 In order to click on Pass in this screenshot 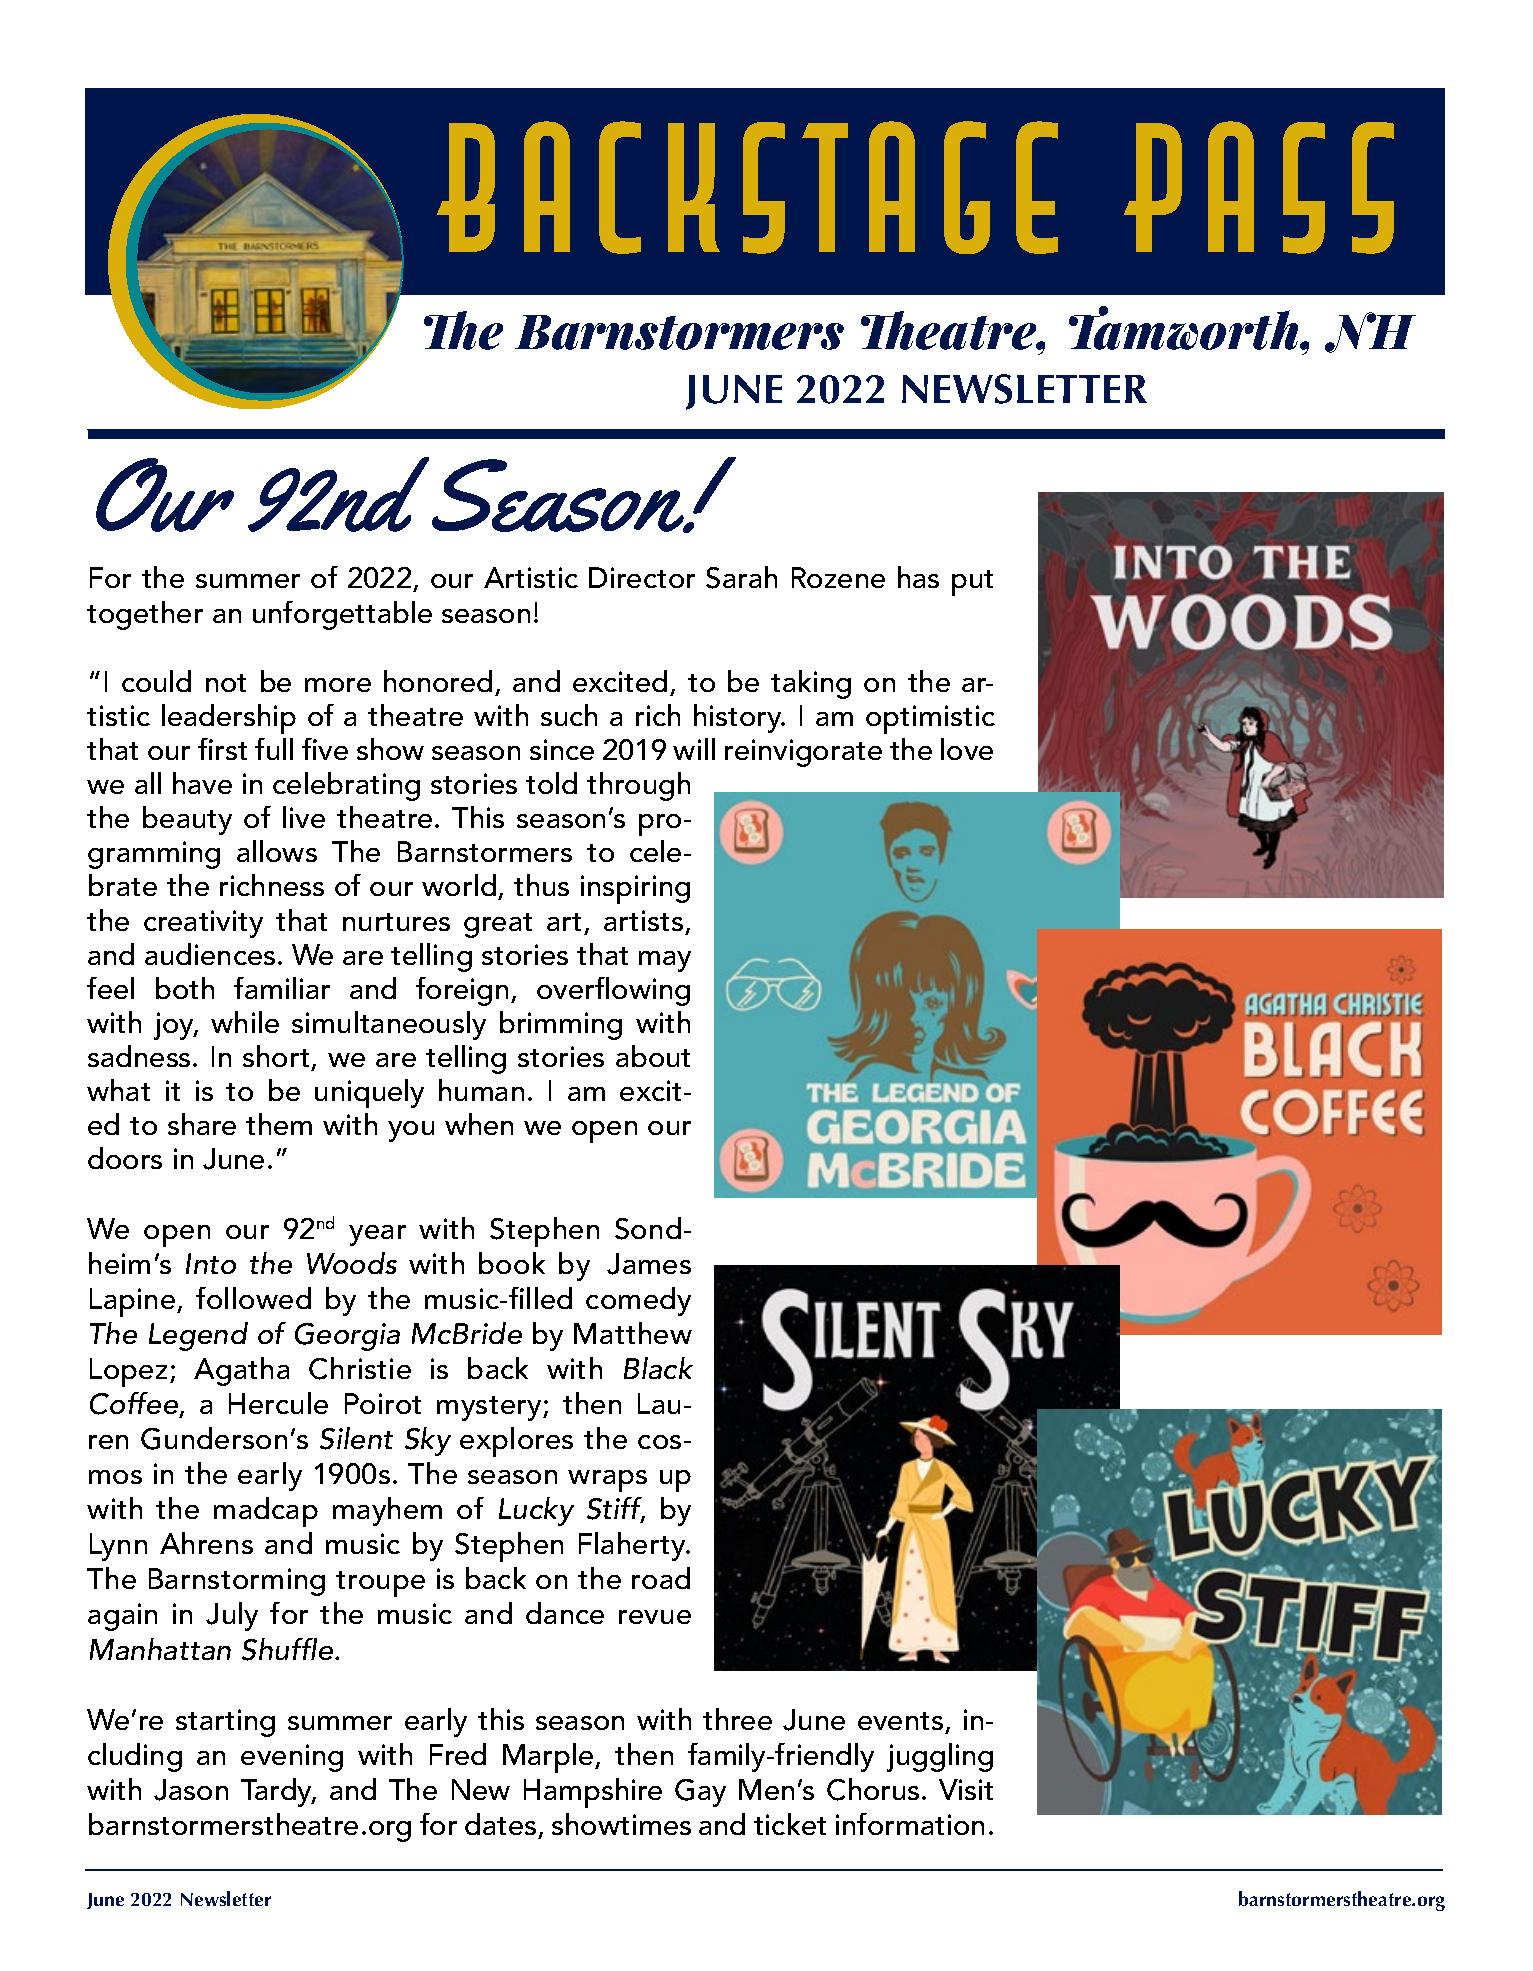, I will do `click(1259, 187)`.
